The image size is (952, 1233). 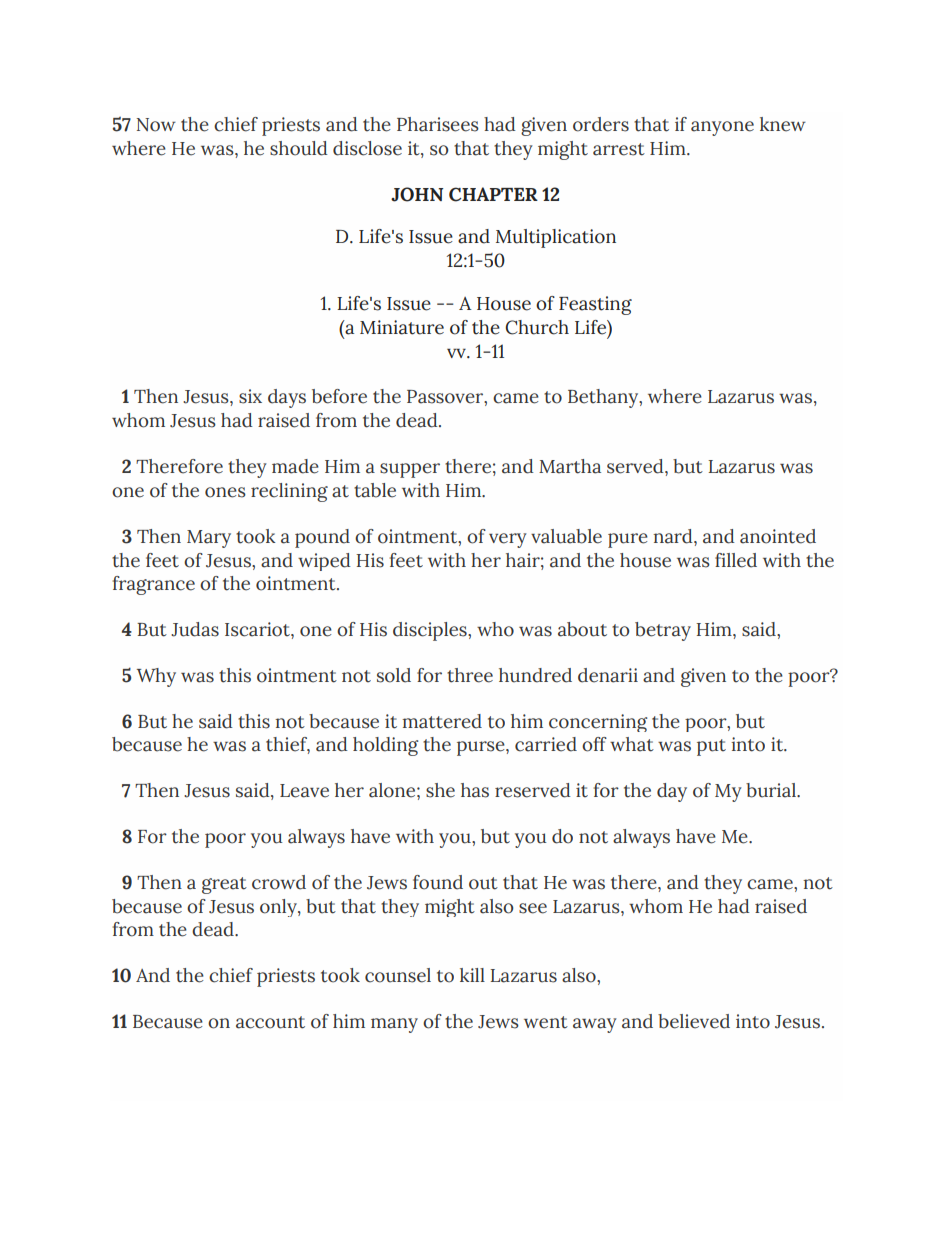 I want to click on should, so click(x=299, y=148).
